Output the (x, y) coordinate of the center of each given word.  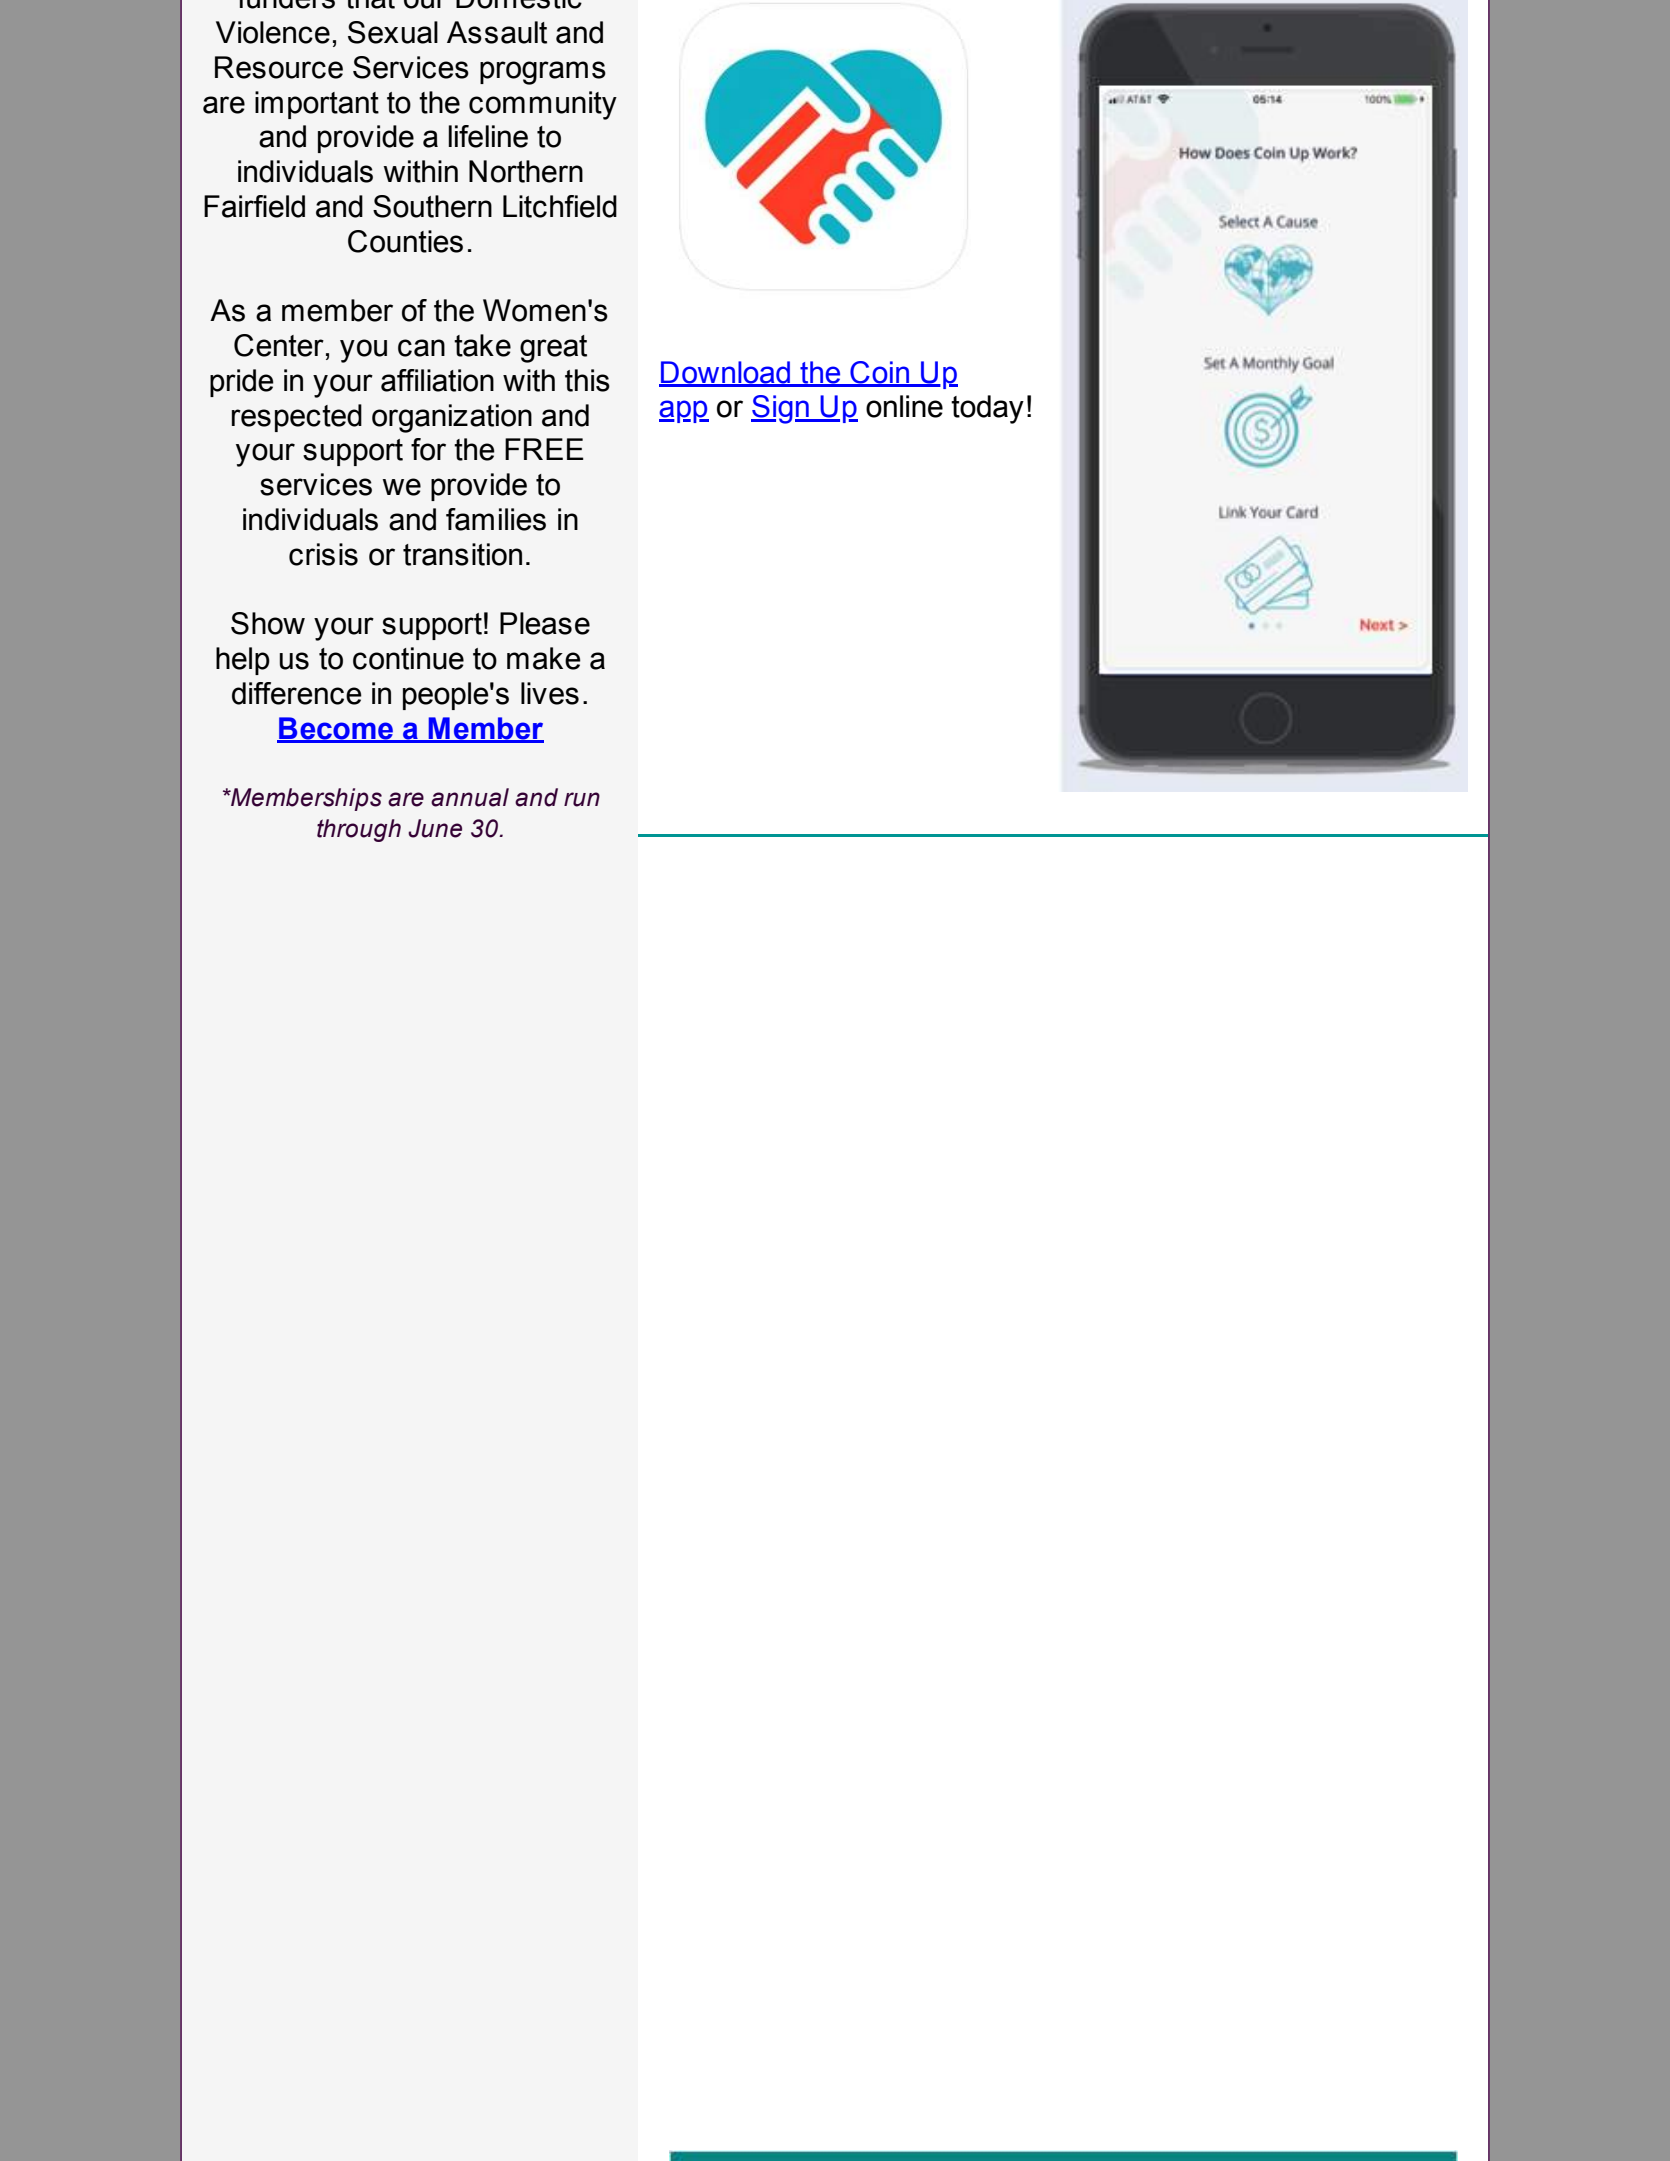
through (359, 830)
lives (550, 693)
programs (543, 73)
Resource (279, 67)
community (543, 105)
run (582, 799)
